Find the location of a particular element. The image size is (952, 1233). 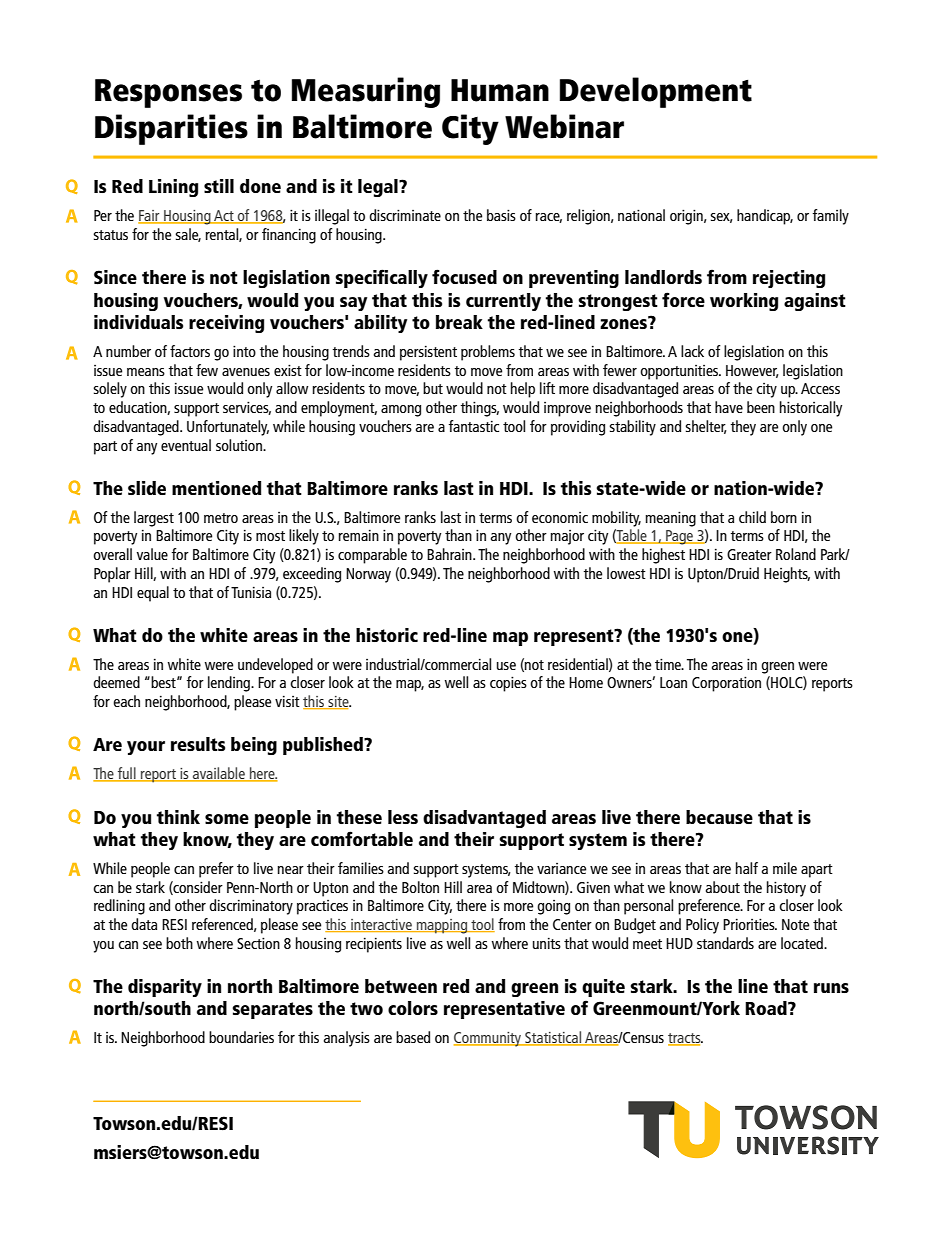

Bahrain is located at coordinates (450, 554).
